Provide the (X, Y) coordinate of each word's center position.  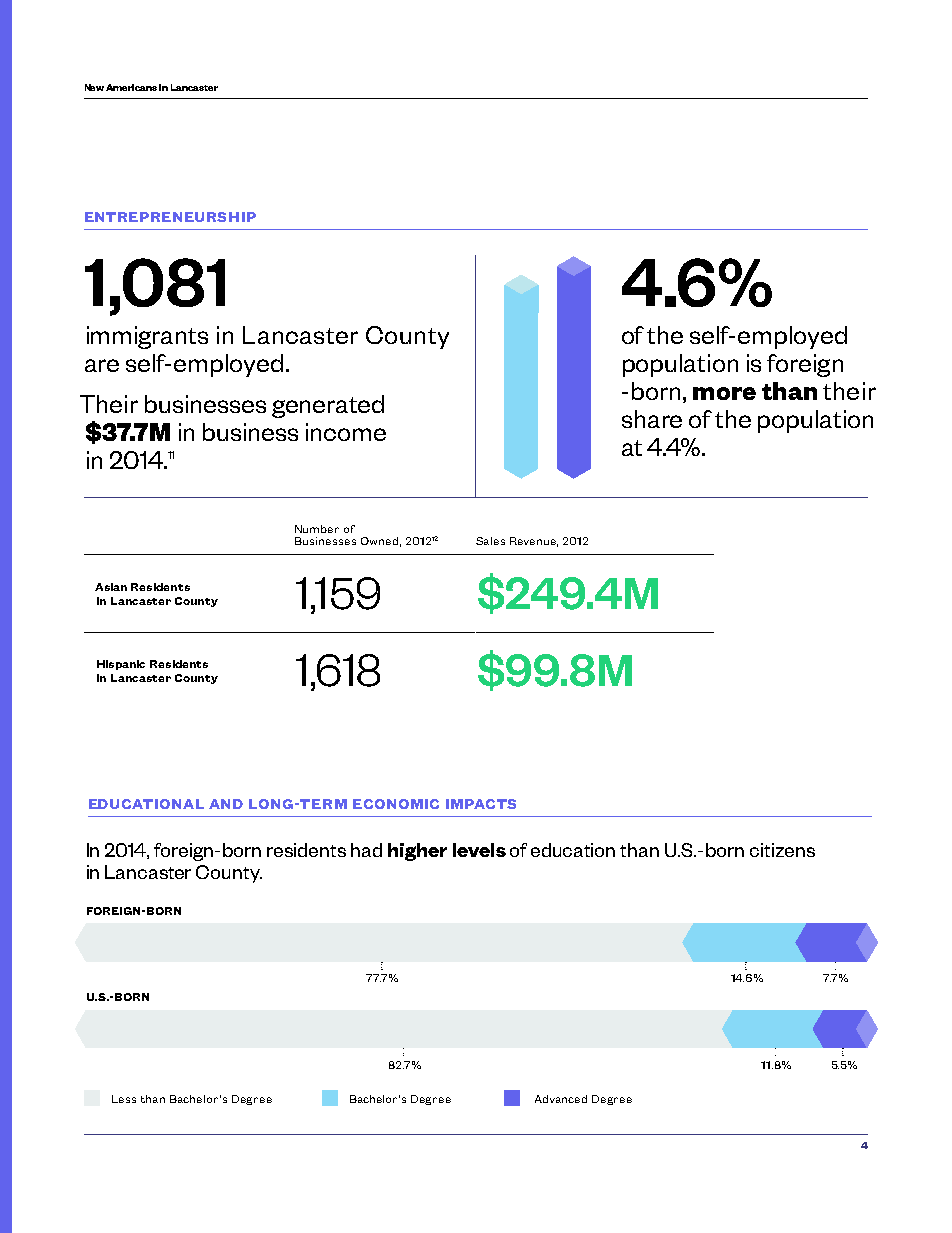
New (94, 87)
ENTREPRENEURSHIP (170, 217)
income (346, 432)
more (724, 393)
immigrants (147, 337)
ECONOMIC (396, 804)
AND (226, 804)
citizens (782, 850)
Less (124, 1099)
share (652, 419)
